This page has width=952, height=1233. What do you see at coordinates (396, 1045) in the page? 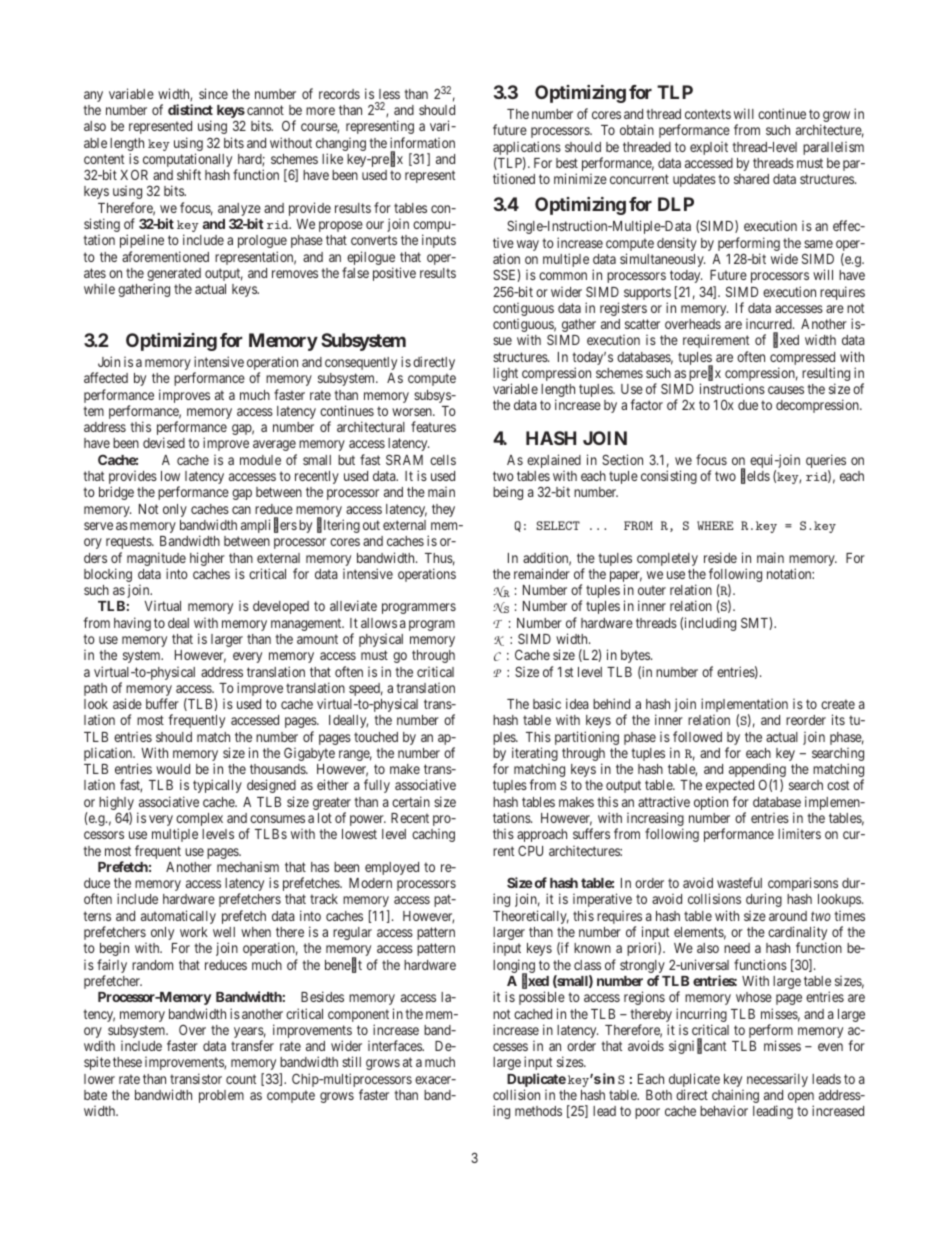
I see `interfaces` at bounding box center [396, 1045].
